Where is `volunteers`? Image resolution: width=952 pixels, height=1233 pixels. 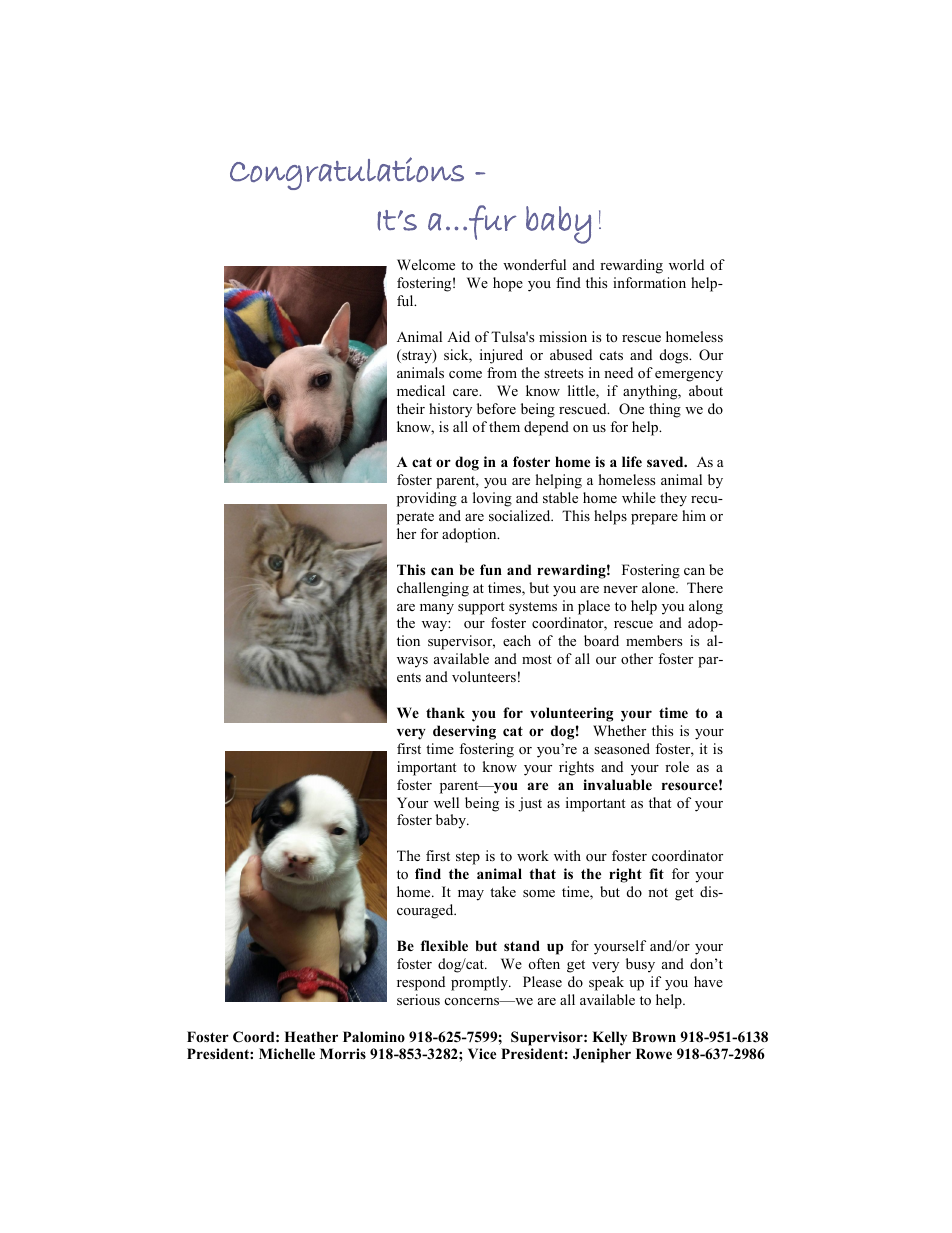
volunteers is located at coordinates (484, 676).
